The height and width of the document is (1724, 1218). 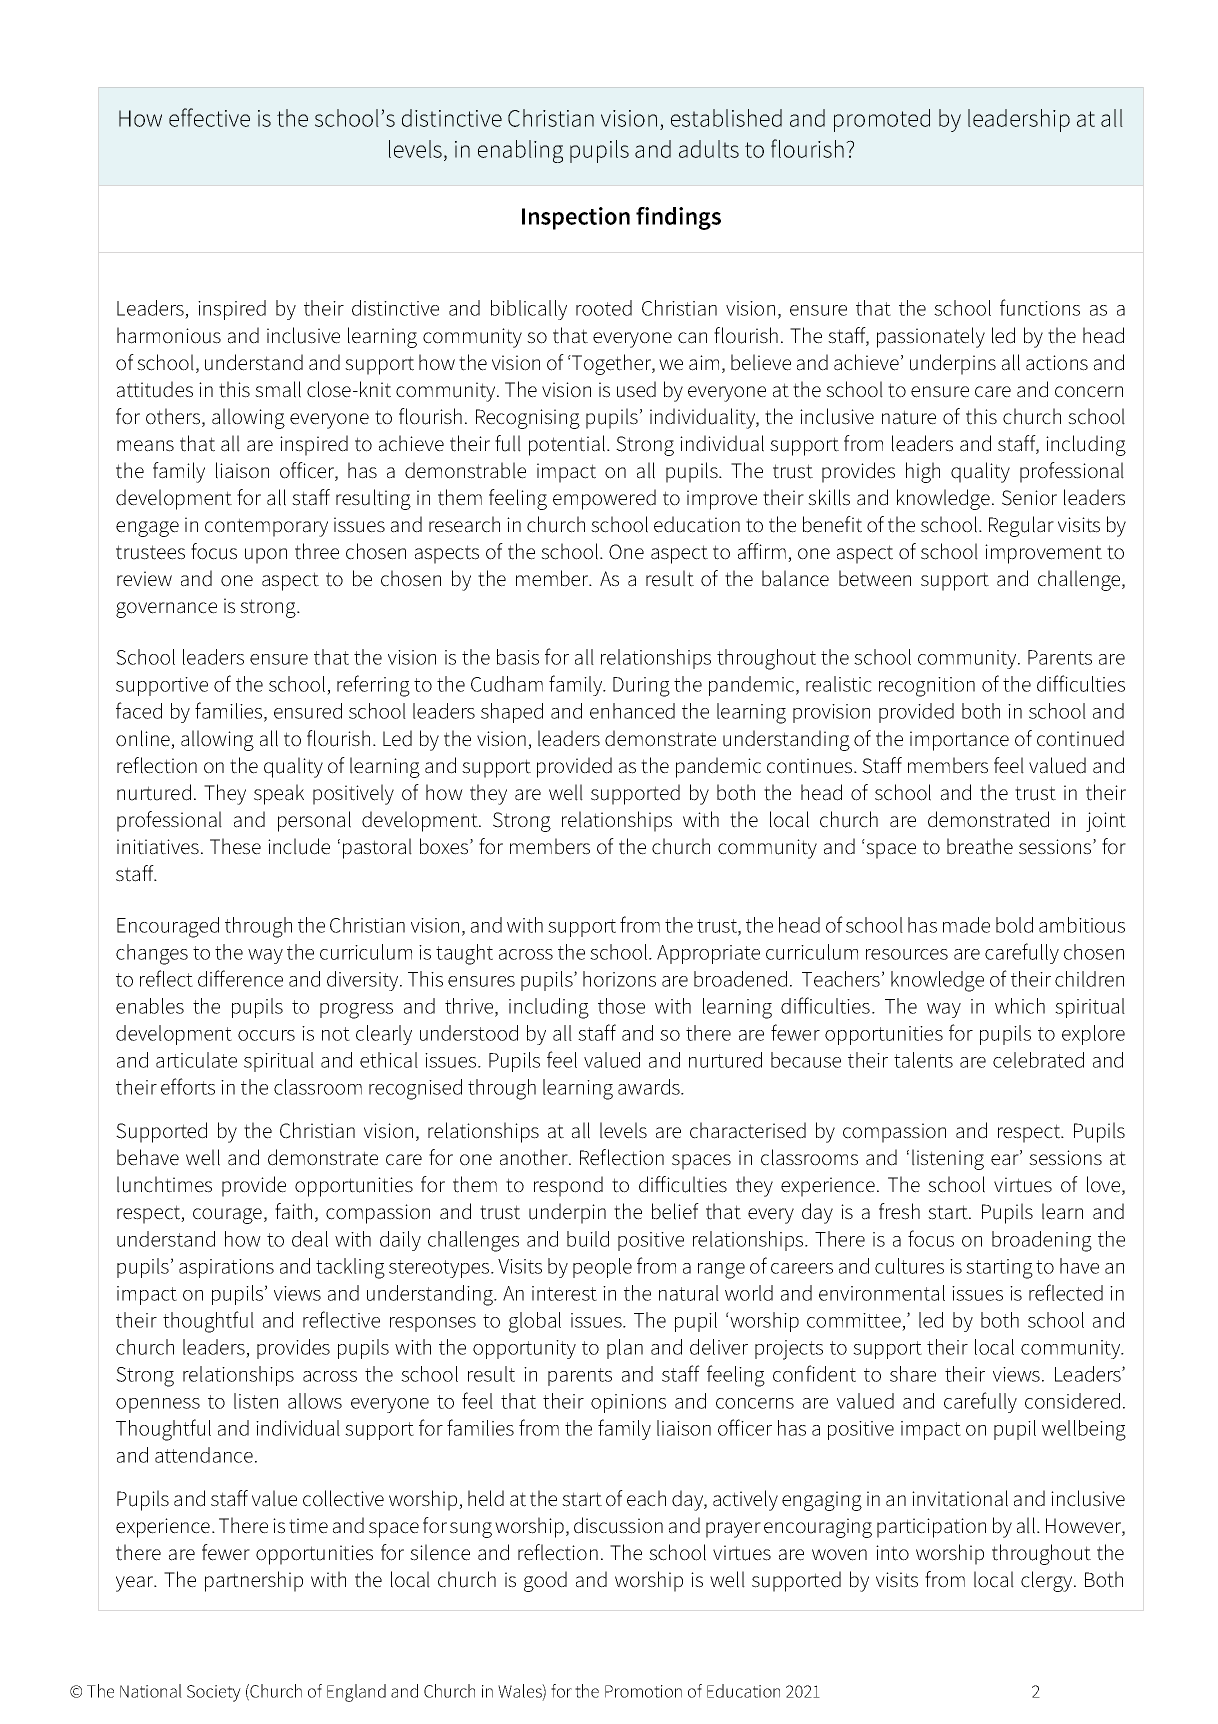 I want to click on promoted, so click(x=882, y=120).
